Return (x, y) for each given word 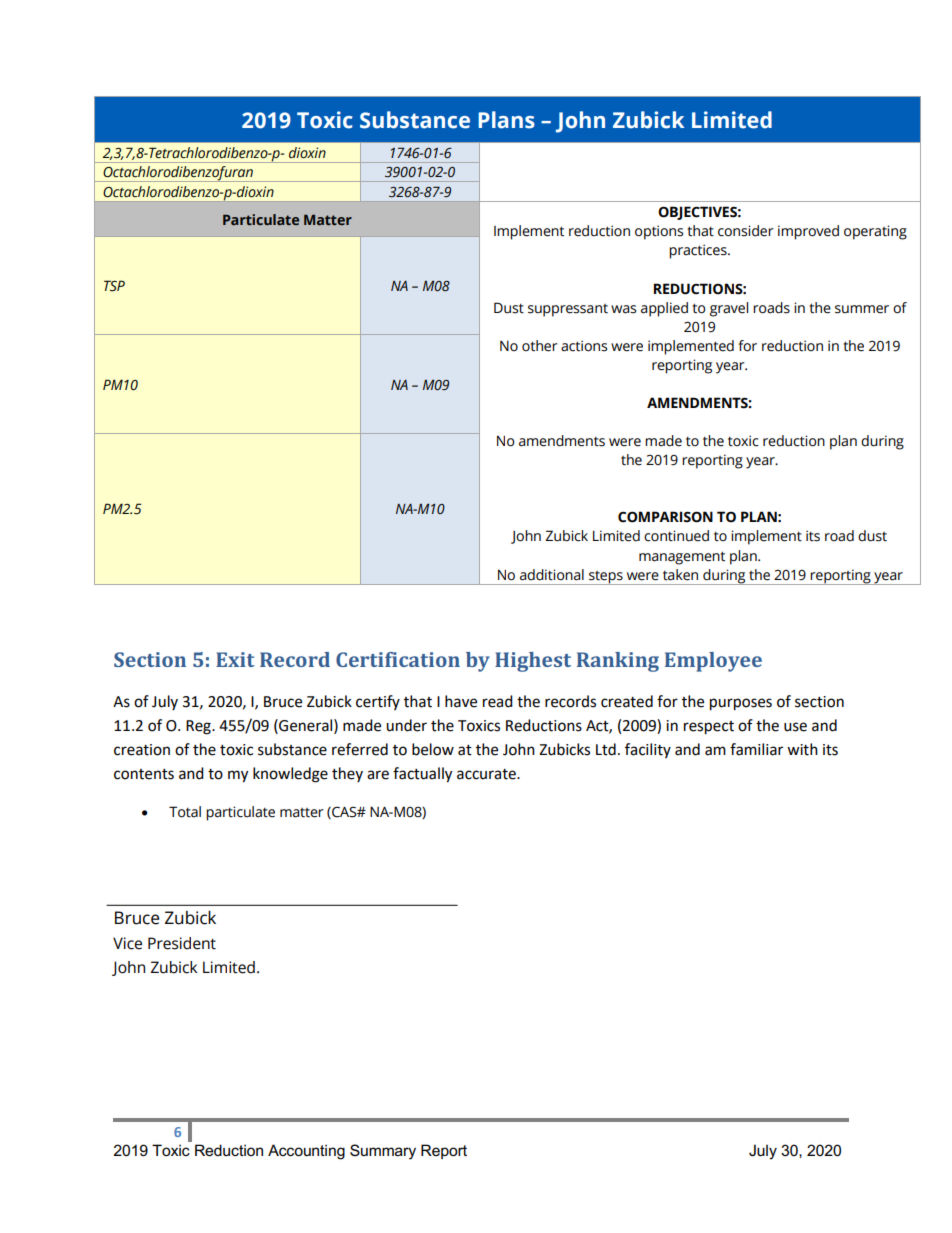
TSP (114, 286)
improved (808, 232)
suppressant (568, 310)
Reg (199, 727)
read (498, 701)
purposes (741, 704)
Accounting (306, 1152)
